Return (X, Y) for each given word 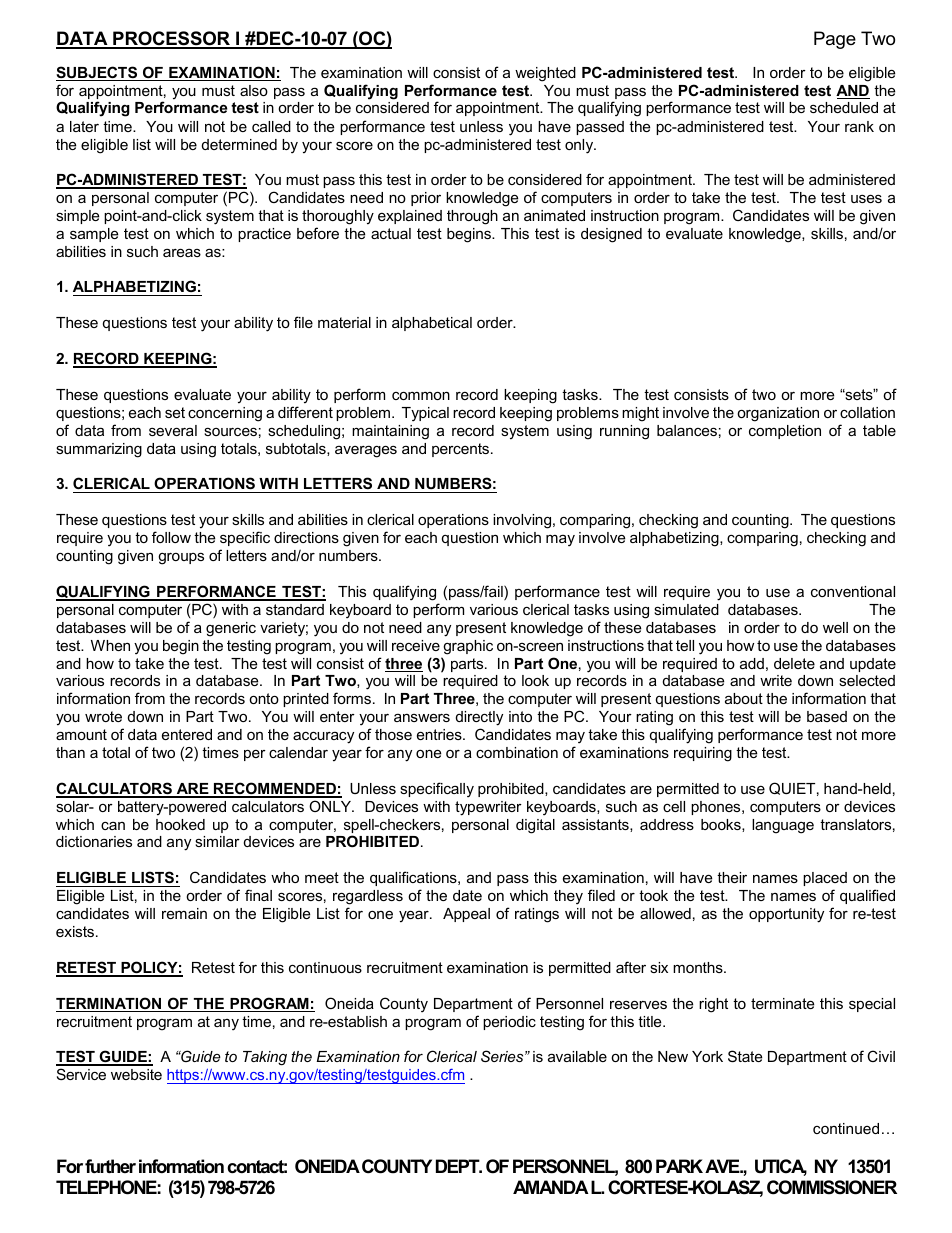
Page (835, 40)
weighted (545, 74)
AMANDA (551, 1187)
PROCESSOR (172, 39)
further (110, 1166)
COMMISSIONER (832, 1187)
